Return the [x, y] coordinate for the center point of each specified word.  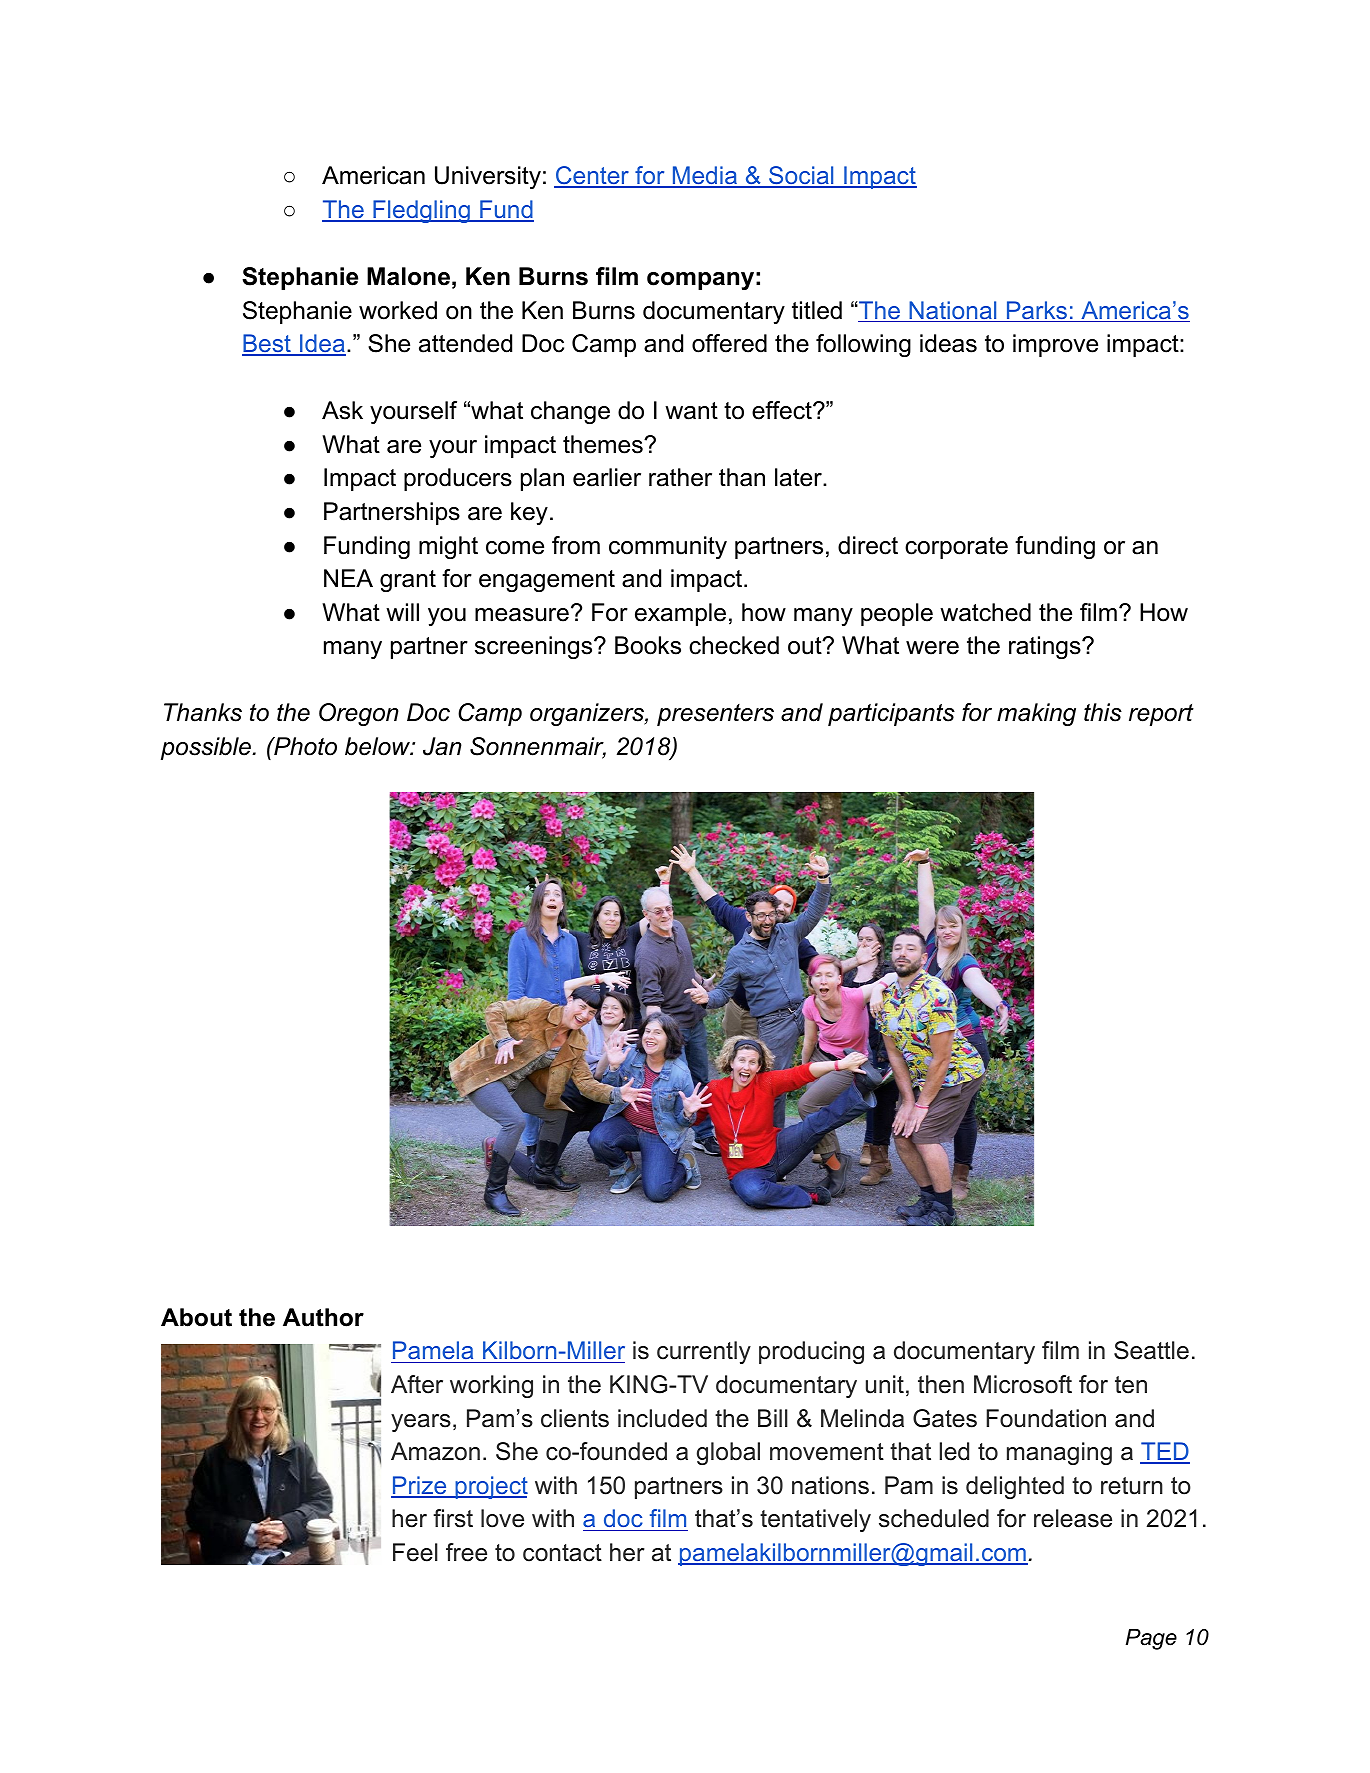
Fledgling [421, 211]
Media [705, 176]
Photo [304, 746]
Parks [1036, 311]
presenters [715, 715]
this [1103, 712]
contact [562, 1553]
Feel [415, 1552]
